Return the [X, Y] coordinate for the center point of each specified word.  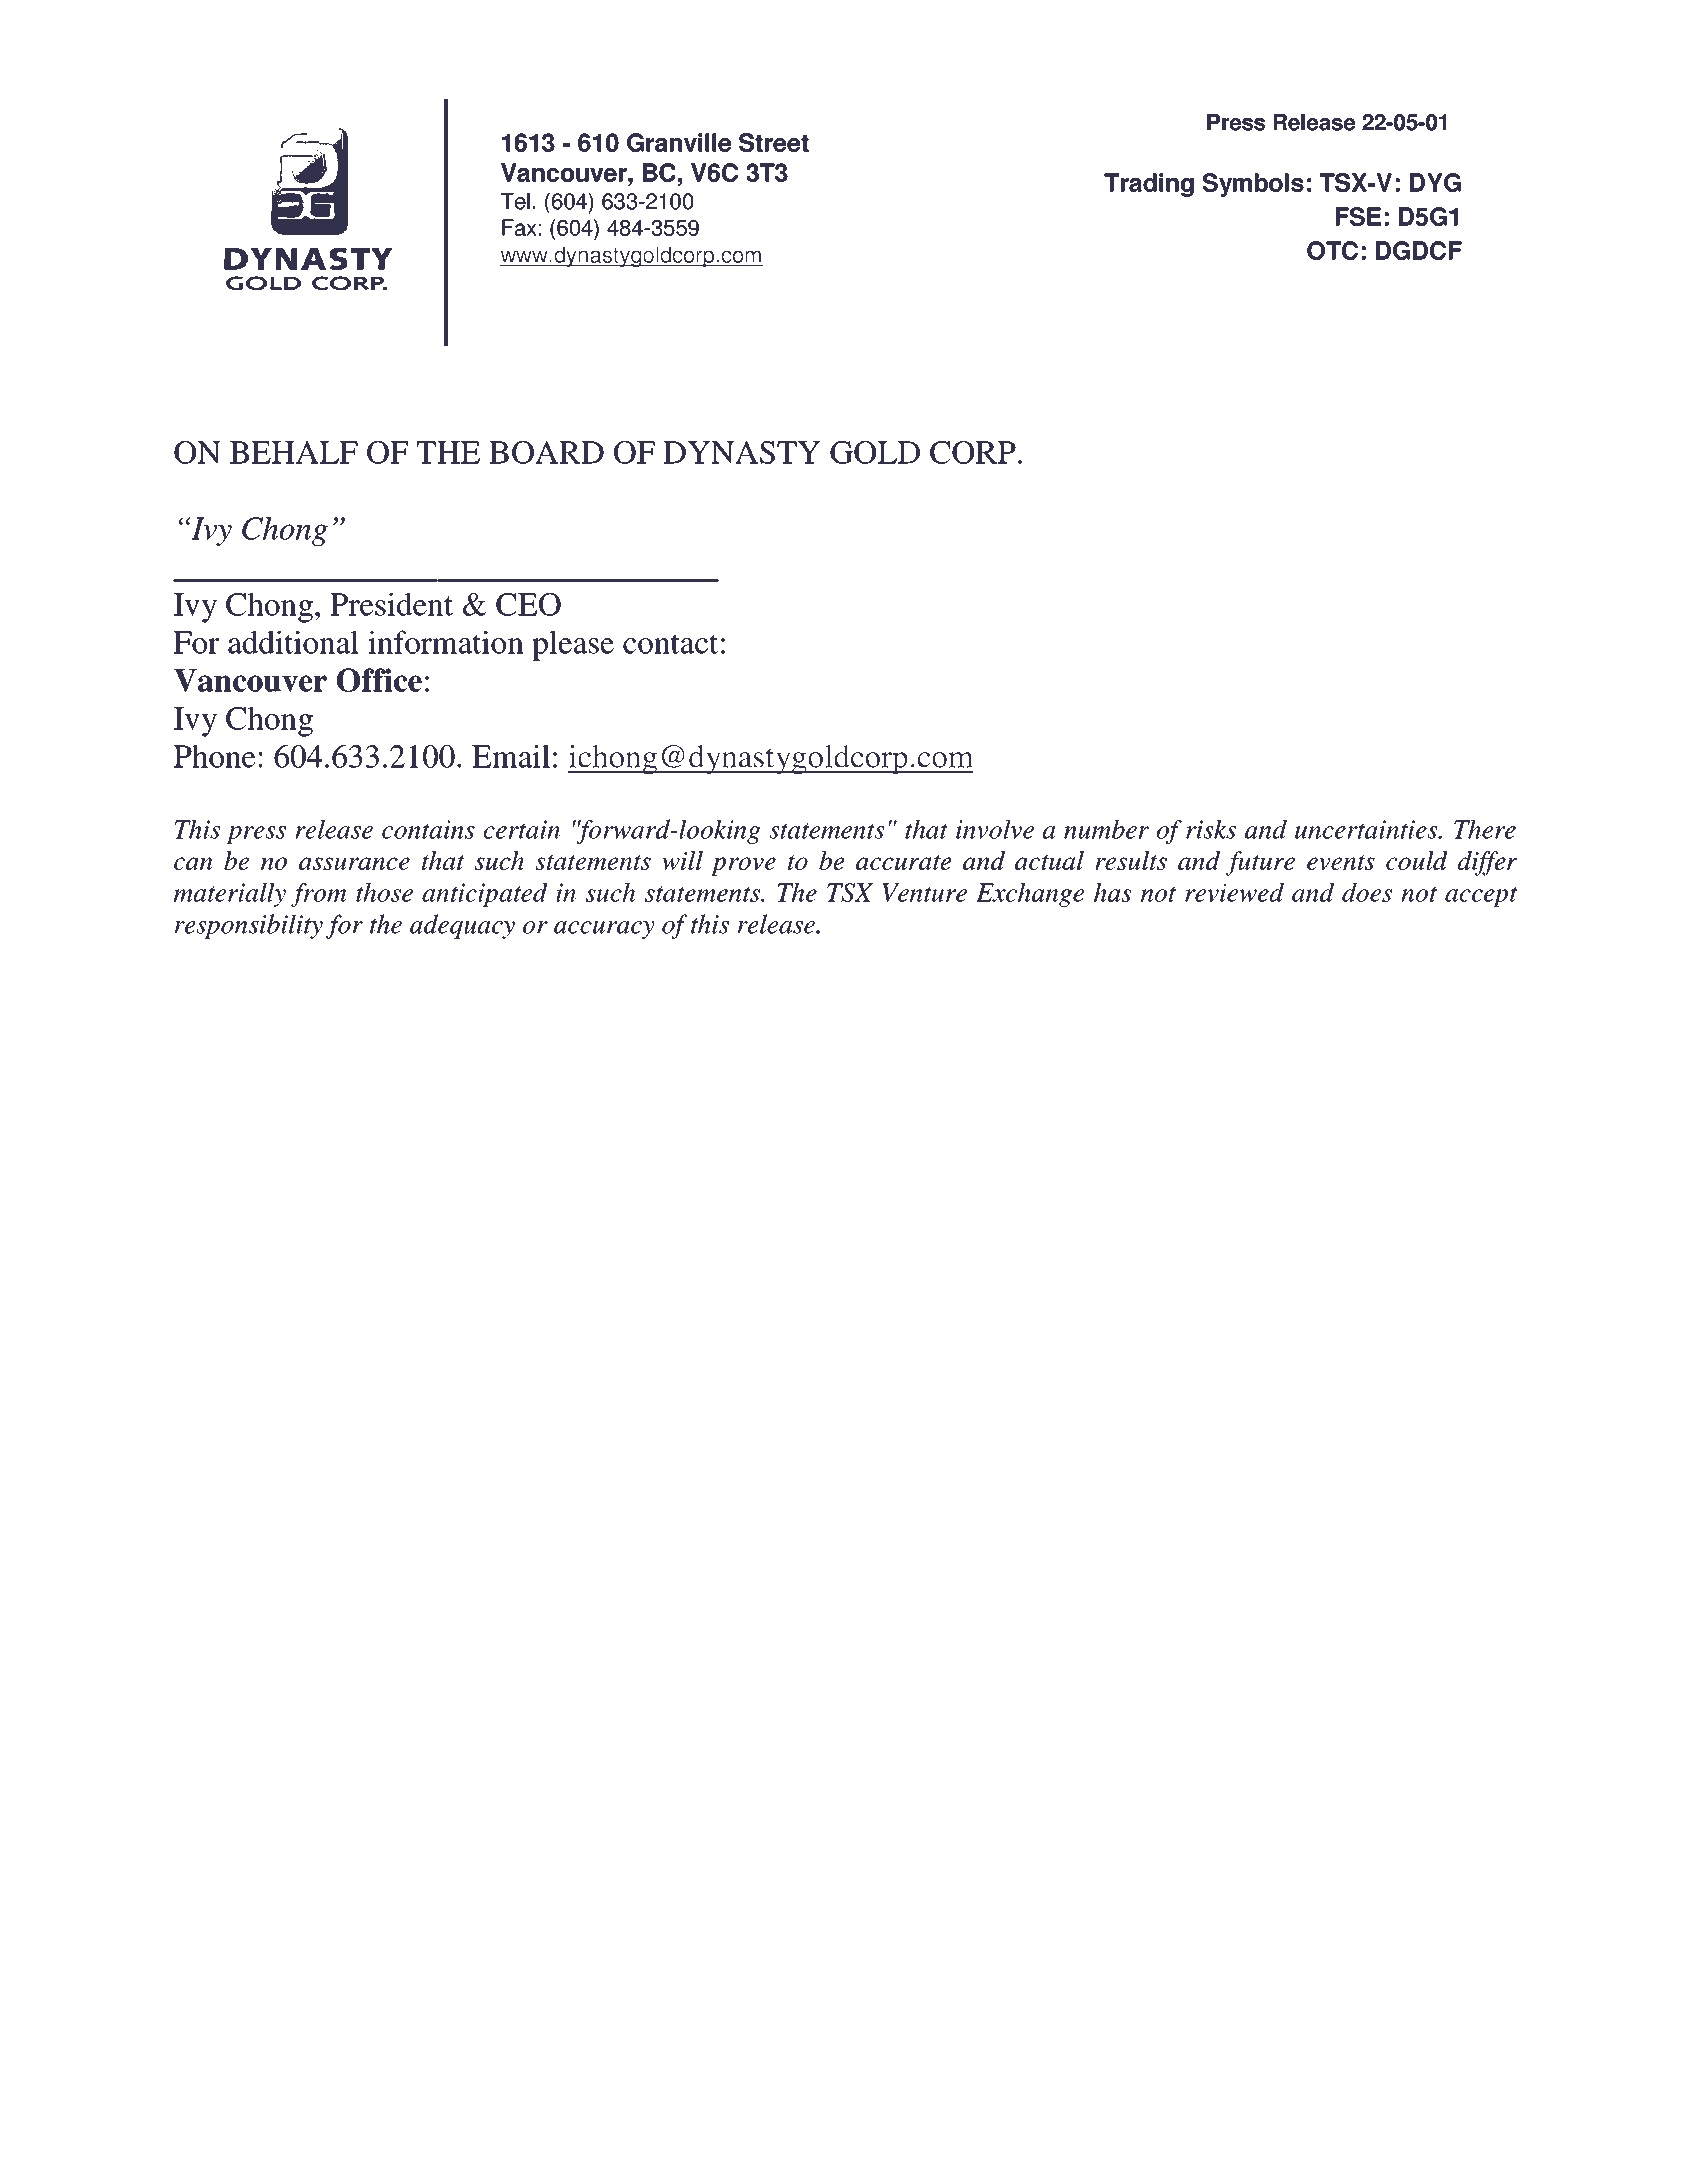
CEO [528, 604]
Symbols [1253, 185]
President [391, 604]
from [318, 895]
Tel [515, 201]
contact [670, 644]
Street [774, 142]
